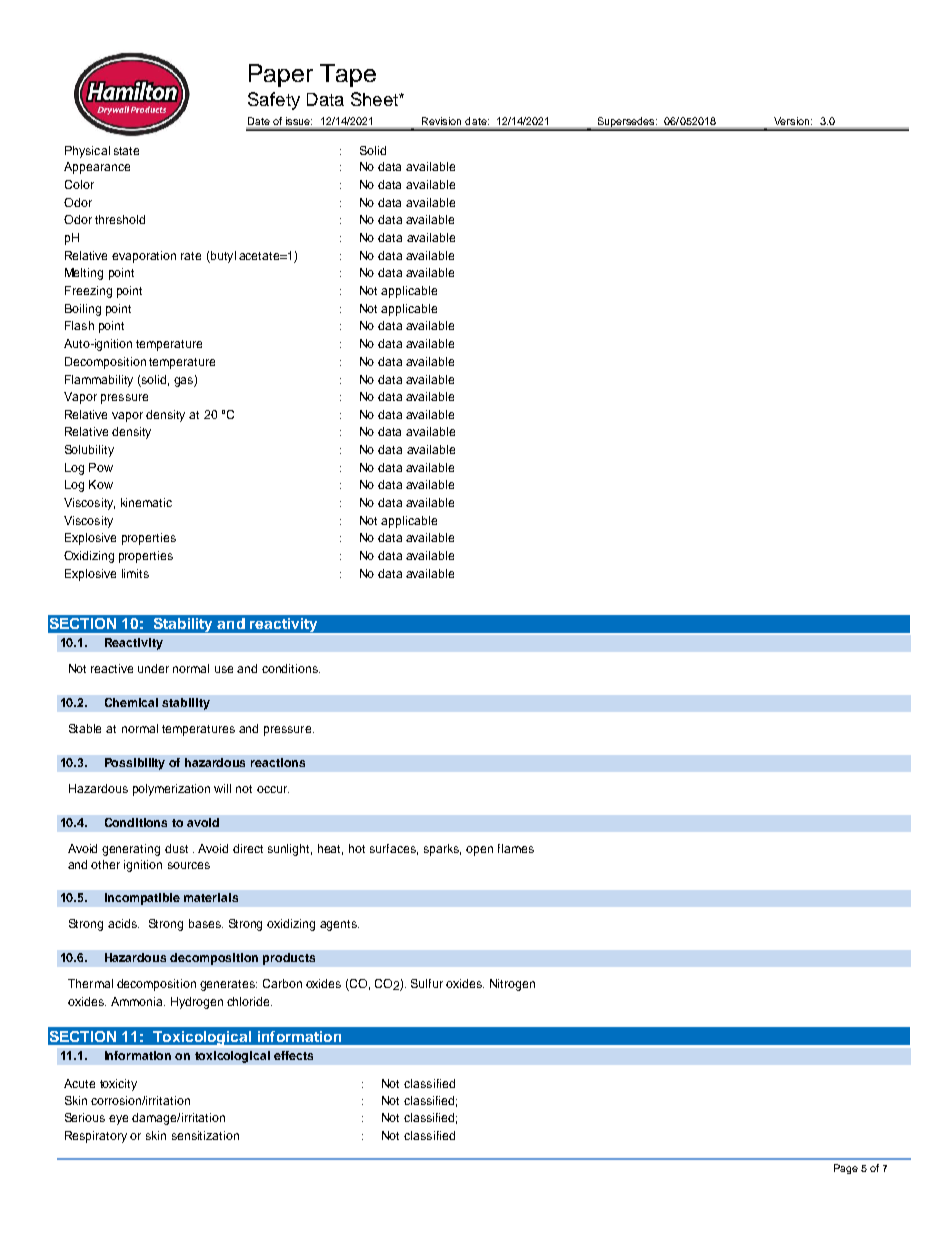 This image has width=952, height=1233. Describe the element at coordinates (224, 669) in the image. I see `use` at that location.
